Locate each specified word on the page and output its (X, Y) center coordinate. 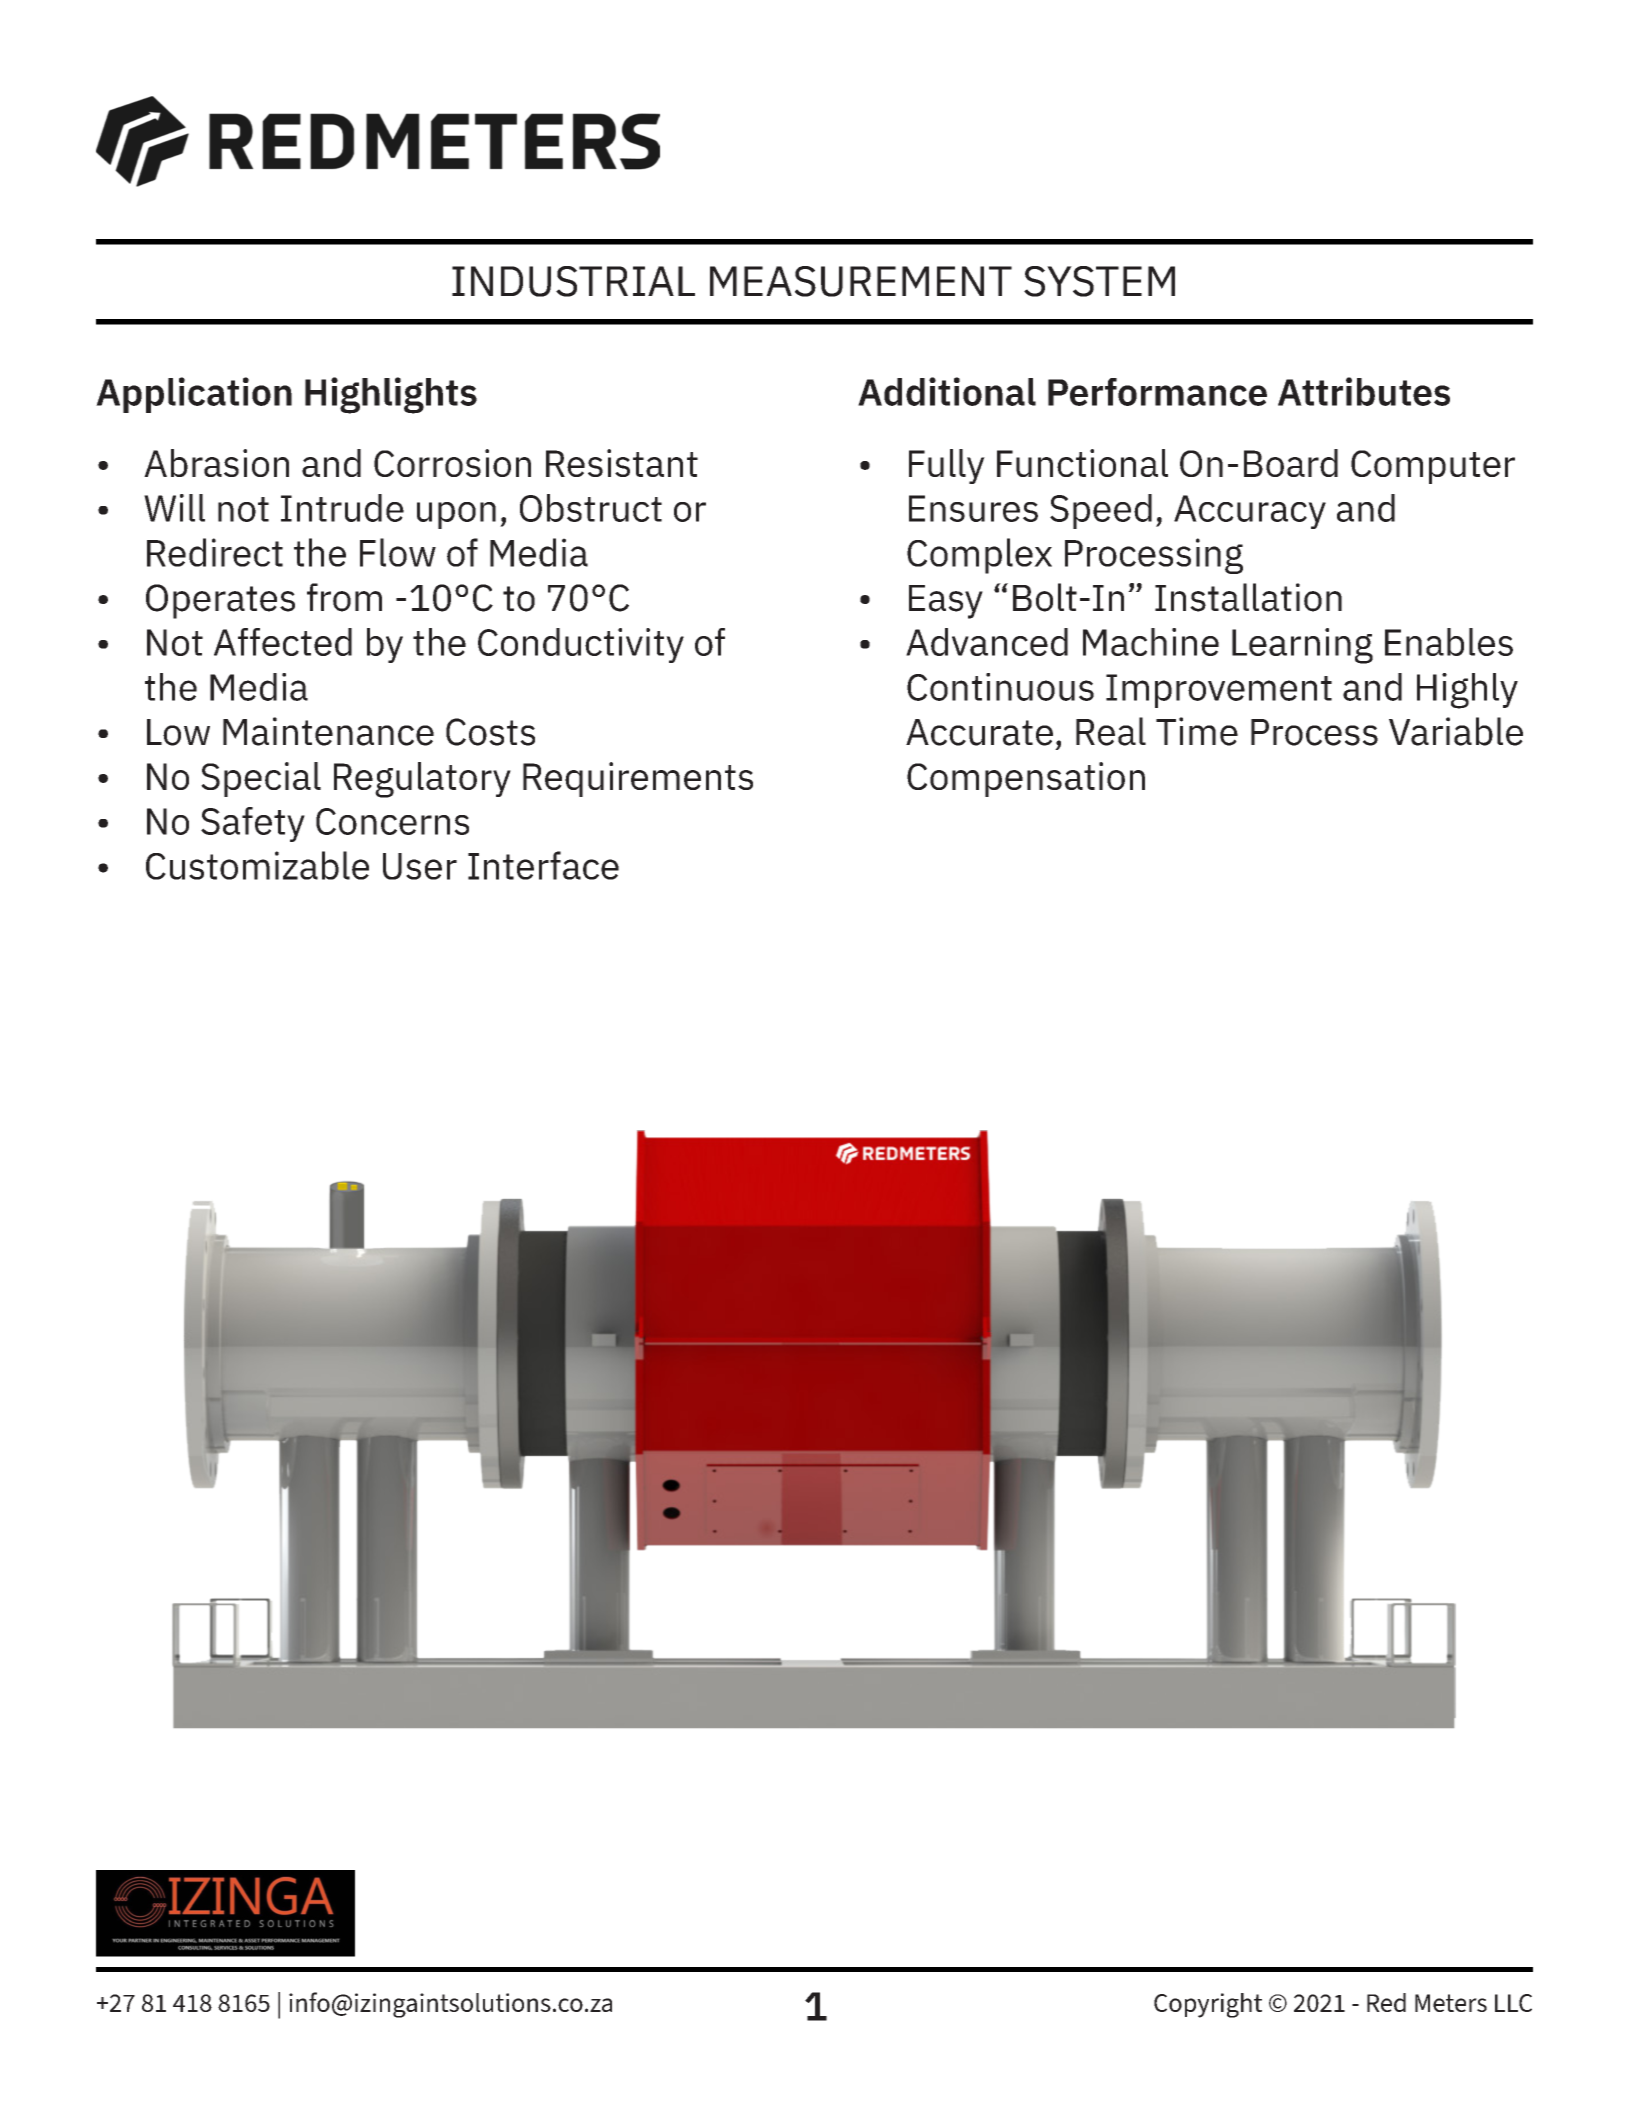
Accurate (979, 732)
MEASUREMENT (861, 281)
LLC (1513, 2003)
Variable (1456, 731)
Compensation (1026, 779)
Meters (1451, 2003)
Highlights (391, 395)
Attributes (1364, 391)
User (420, 866)
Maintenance (328, 731)
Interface (543, 865)
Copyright (1208, 2005)
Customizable (257, 865)
